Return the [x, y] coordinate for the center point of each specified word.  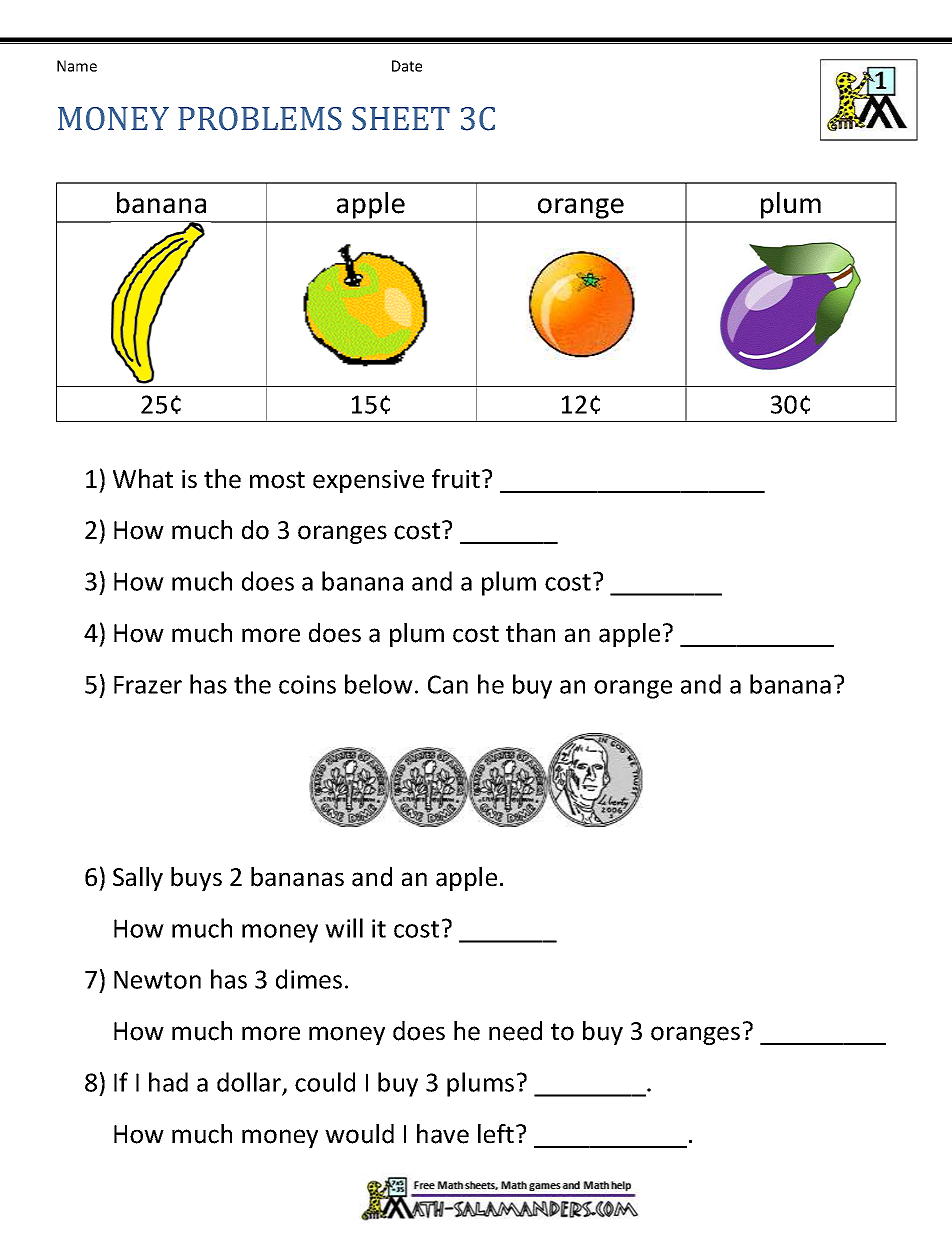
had [168, 1082]
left [496, 1134]
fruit [456, 479]
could [325, 1082]
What [143, 479]
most [277, 480]
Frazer [148, 685]
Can [448, 684]
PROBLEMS [260, 119]
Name [77, 66]
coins [307, 684]
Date [407, 66]
